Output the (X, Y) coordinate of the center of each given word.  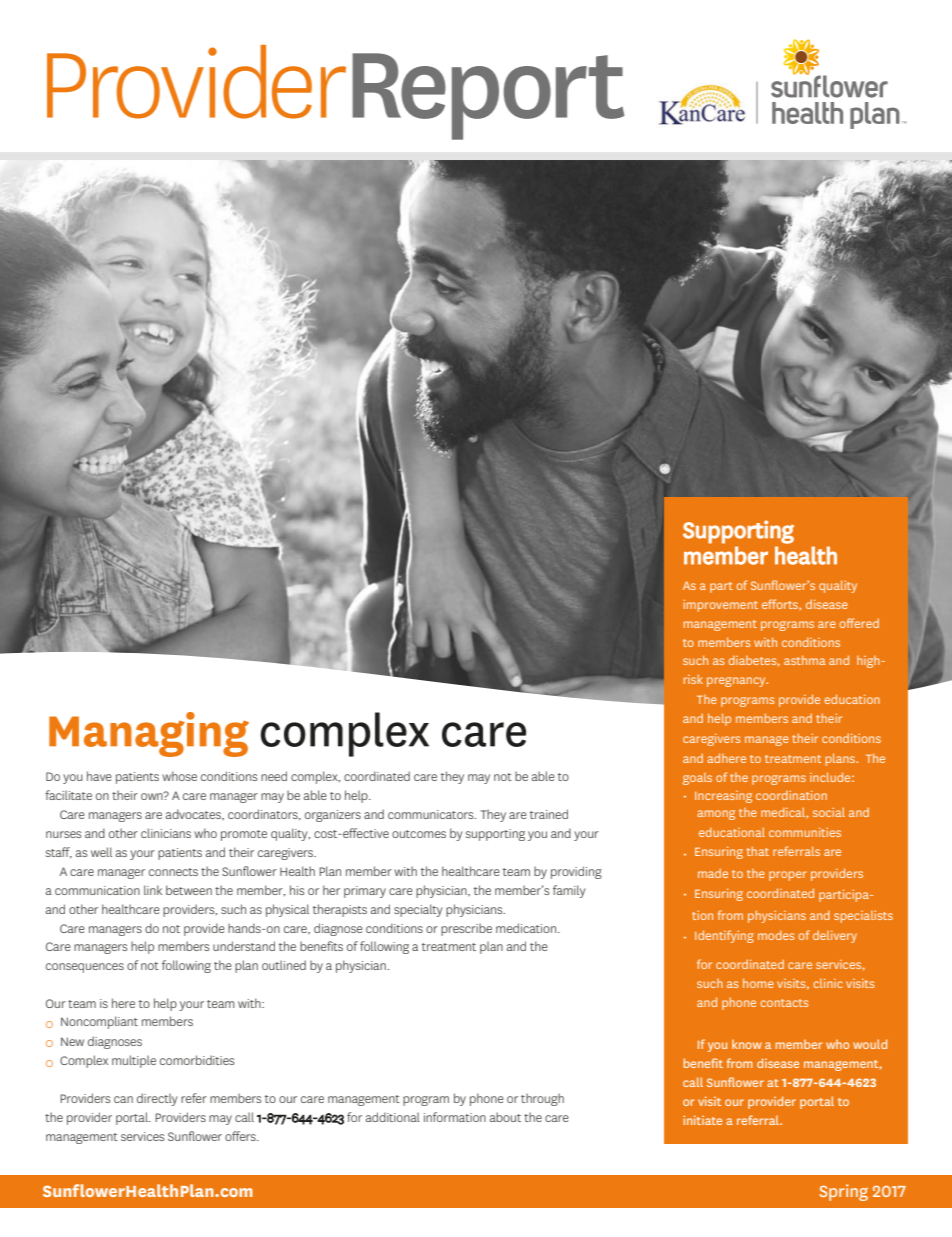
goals (697, 779)
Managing (149, 734)
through (542, 1099)
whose (179, 776)
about (505, 1117)
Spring (844, 1192)
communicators (432, 814)
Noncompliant (99, 1022)
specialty (418, 910)
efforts (781, 605)
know (747, 1044)
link (153, 890)
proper (788, 876)
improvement (720, 606)
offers (241, 1136)
